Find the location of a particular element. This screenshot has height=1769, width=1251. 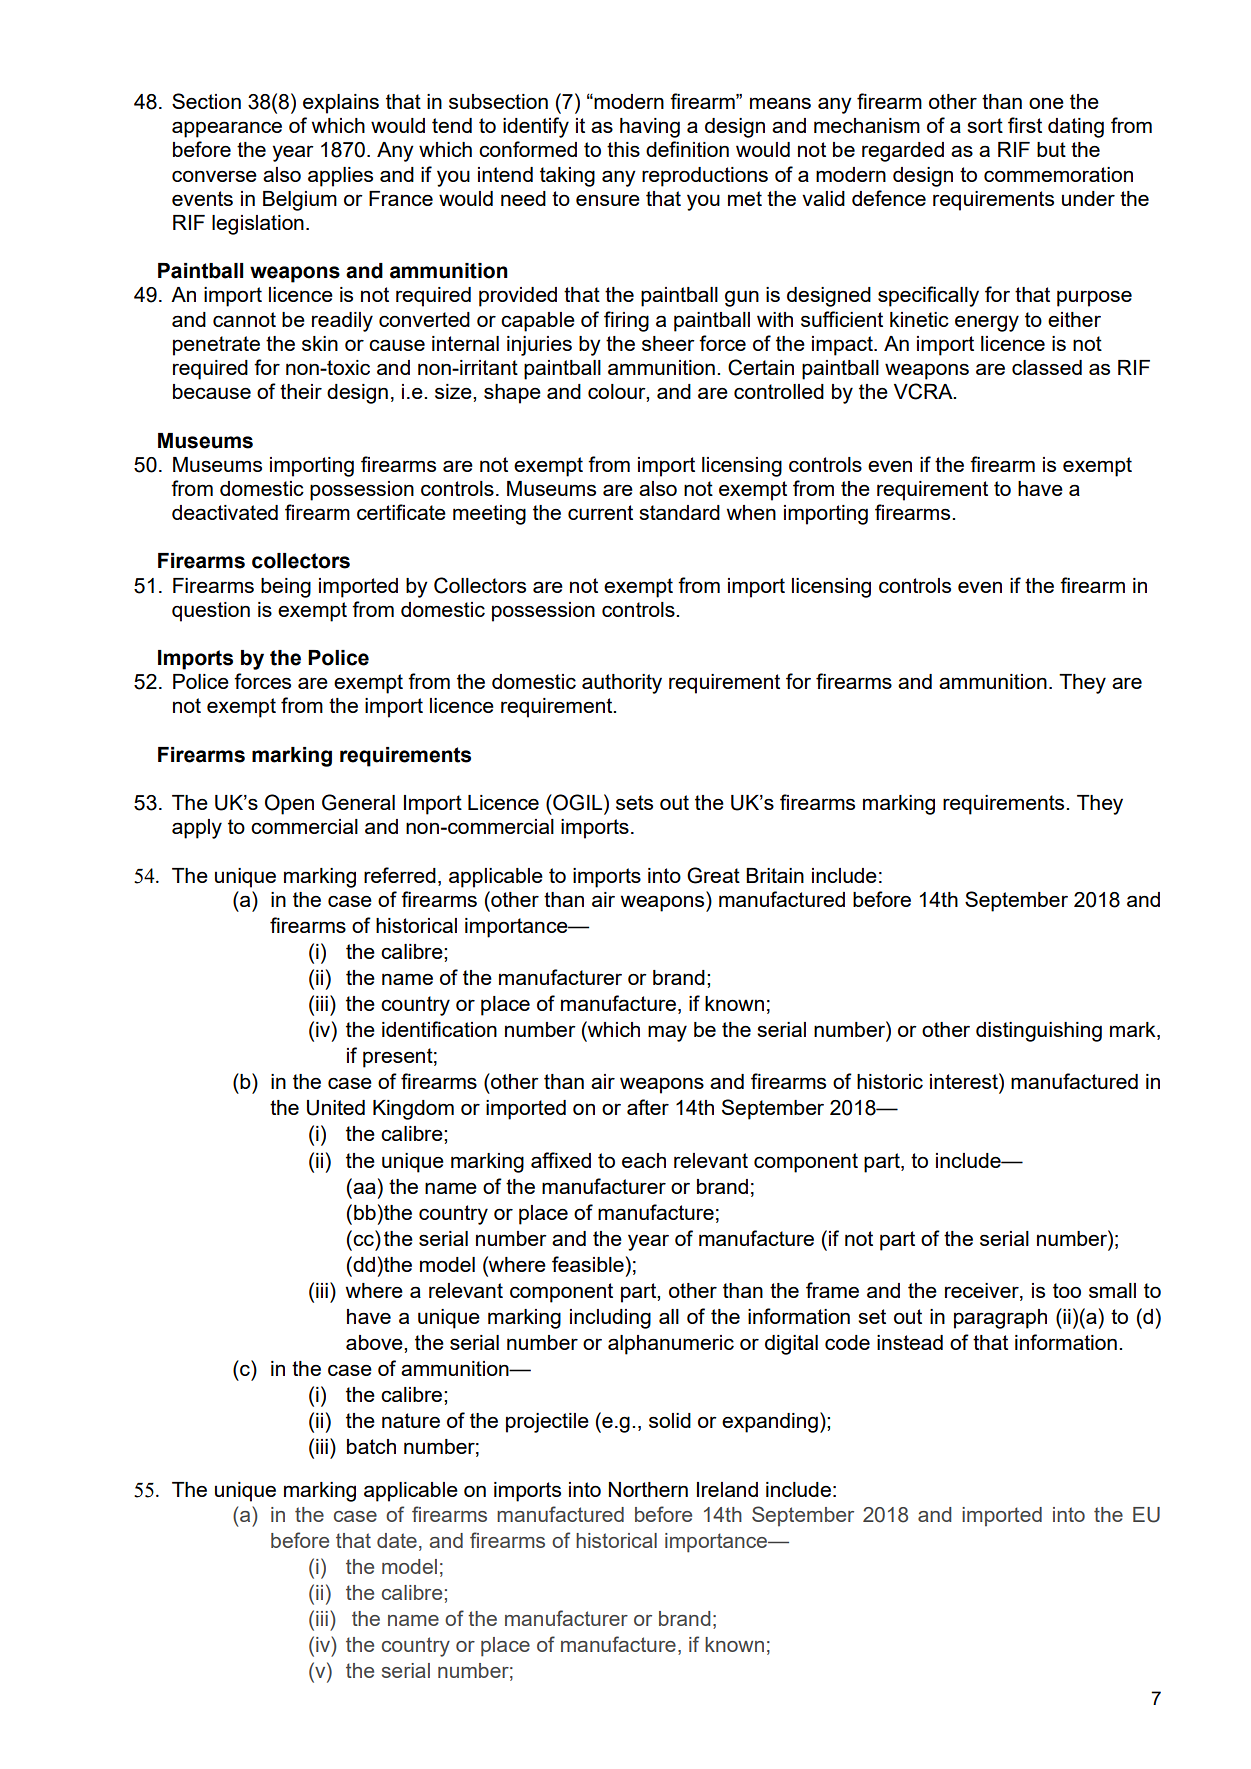

Northern is located at coordinates (648, 1489).
